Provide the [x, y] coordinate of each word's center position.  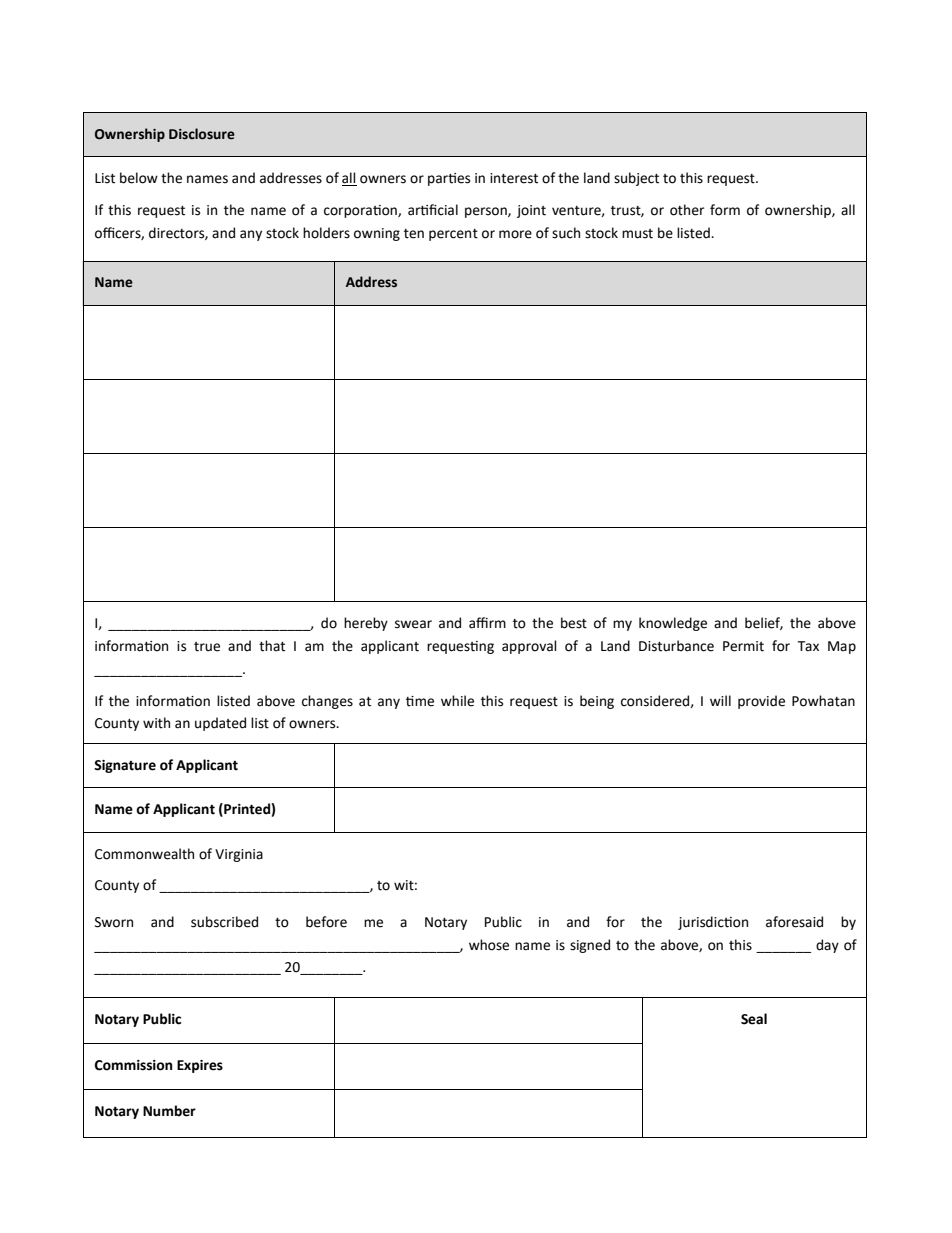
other [687, 210]
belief [764, 623]
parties [449, 179]
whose [489, 945]
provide [761, 702]
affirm [487, 623]
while [457, 701]
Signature [125, 766]
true [207, 647]
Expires [200, 1066]
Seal [754, 1019]
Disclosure [202, 134]
